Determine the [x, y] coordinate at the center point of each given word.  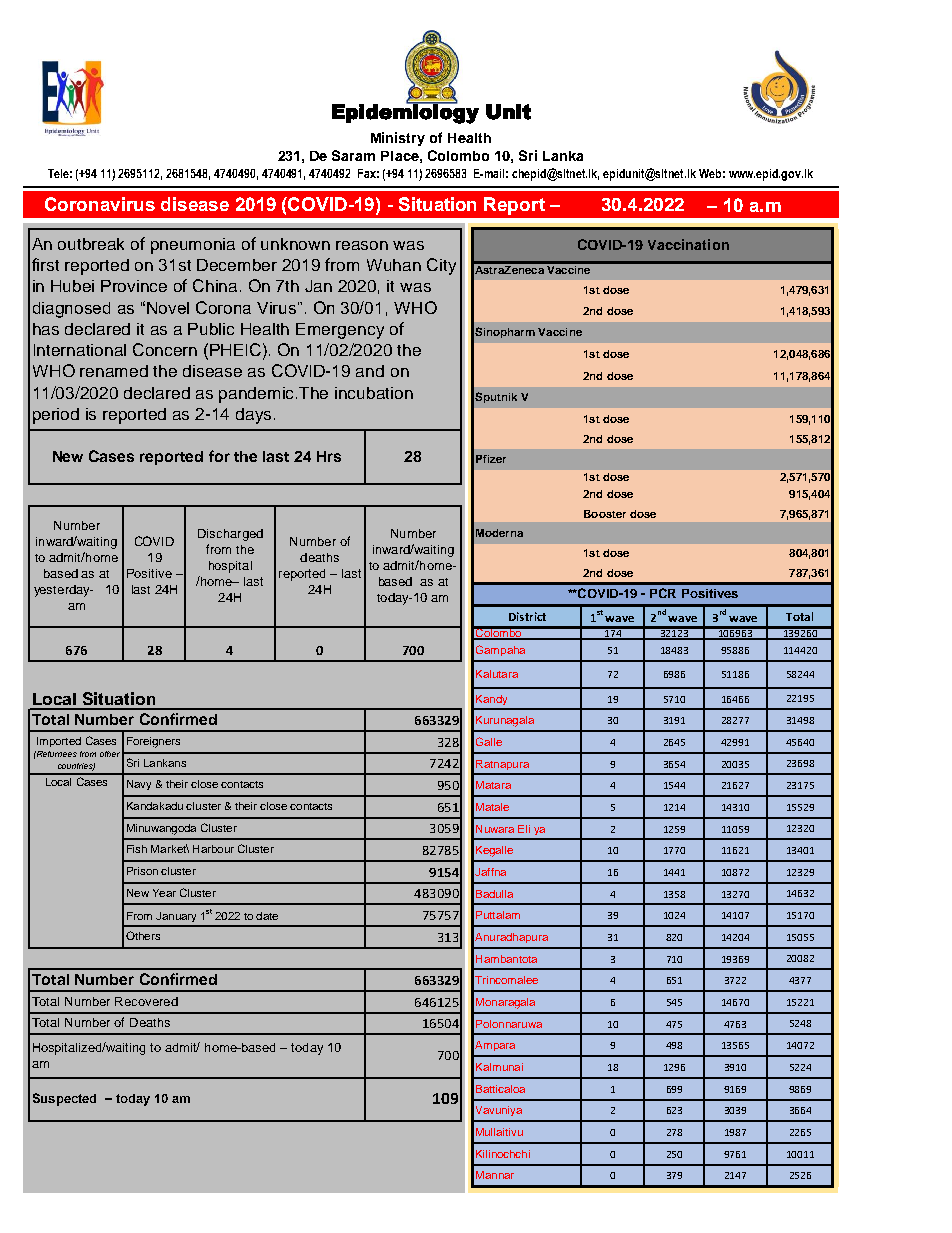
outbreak [91, 244]
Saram [353, 155]
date [267, 916]
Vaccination [688, 244]
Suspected [64, 1099]
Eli [524, 829]
